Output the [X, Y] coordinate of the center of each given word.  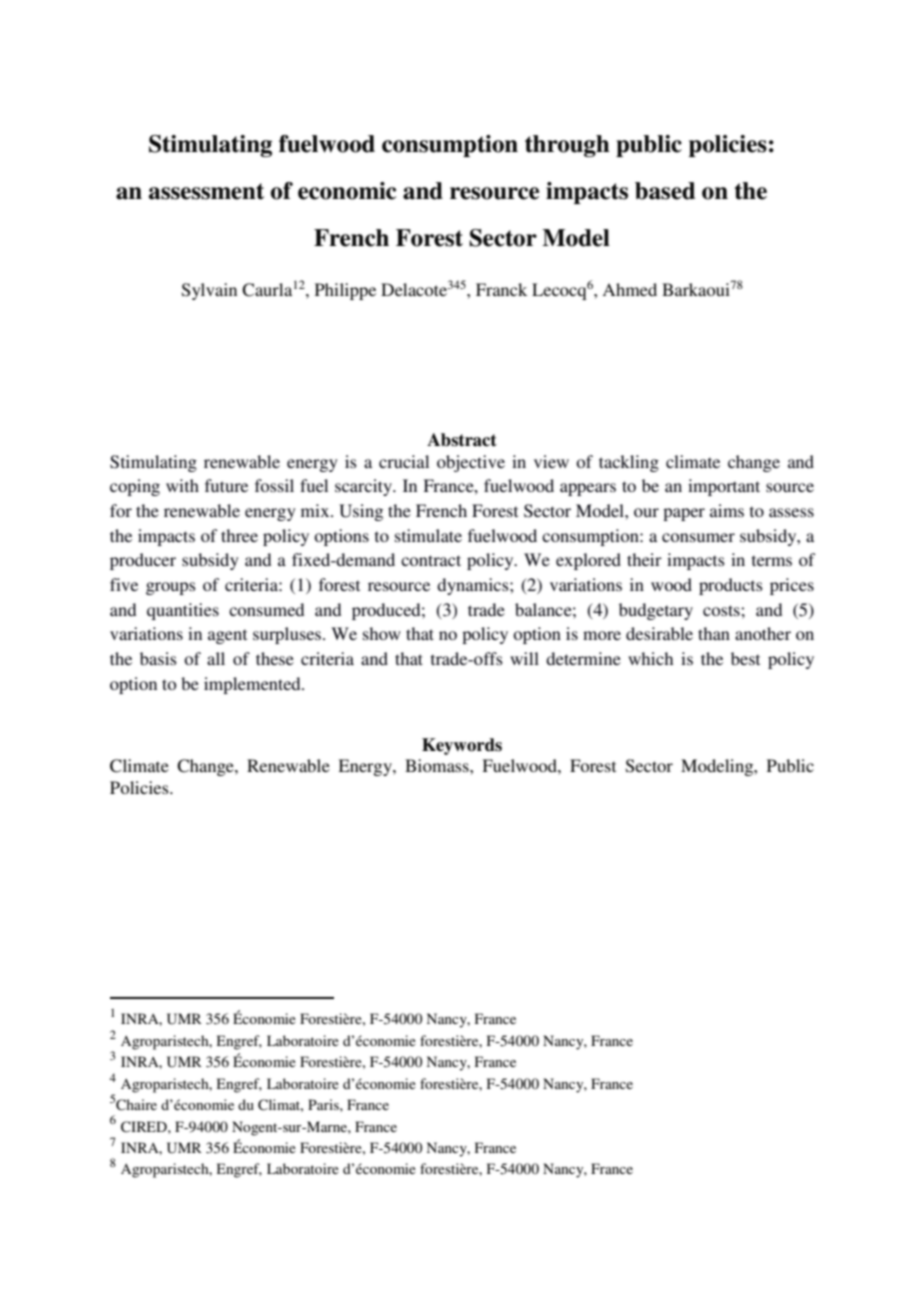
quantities [183, 611]
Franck [501, 289]
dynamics [474, 586]
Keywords [462, 746]
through [567, 146]
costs [722, 610]
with [182, 485]
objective [471, 463]
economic [347, 191]
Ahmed [629, 289]
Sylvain [209, 291]
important [724, 487]
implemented [253, 685]
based [665, 191]
